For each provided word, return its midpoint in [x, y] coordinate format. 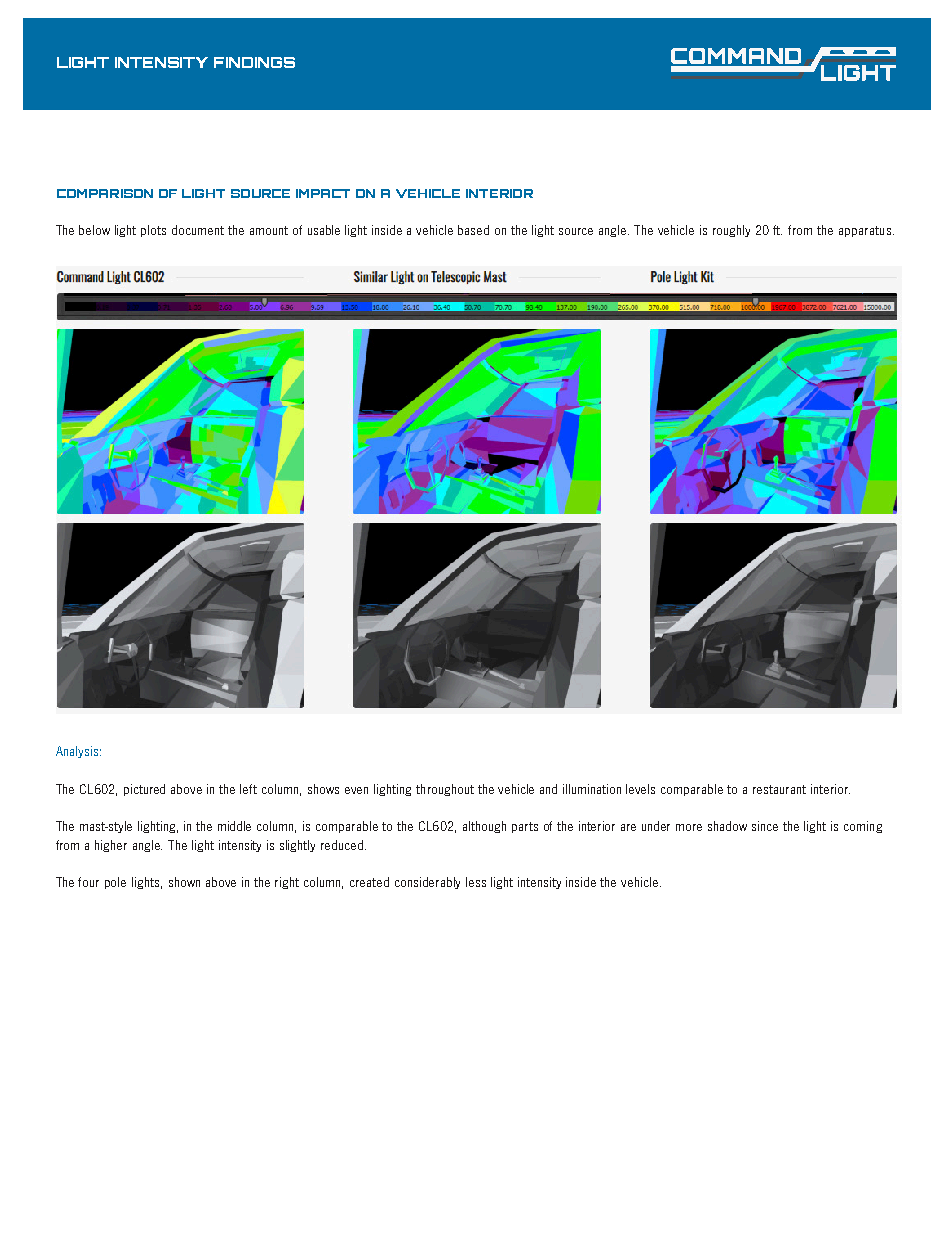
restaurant [779, 789]
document [198, 230]
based [473, 230]
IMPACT [323, 193]
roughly [731, 231]
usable [324, 230]
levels [640, 789]
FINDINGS [254, 62]
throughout [445, 790]
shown [184, 882]
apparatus [866, 231]
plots [153, 231]
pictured [144, 790]
